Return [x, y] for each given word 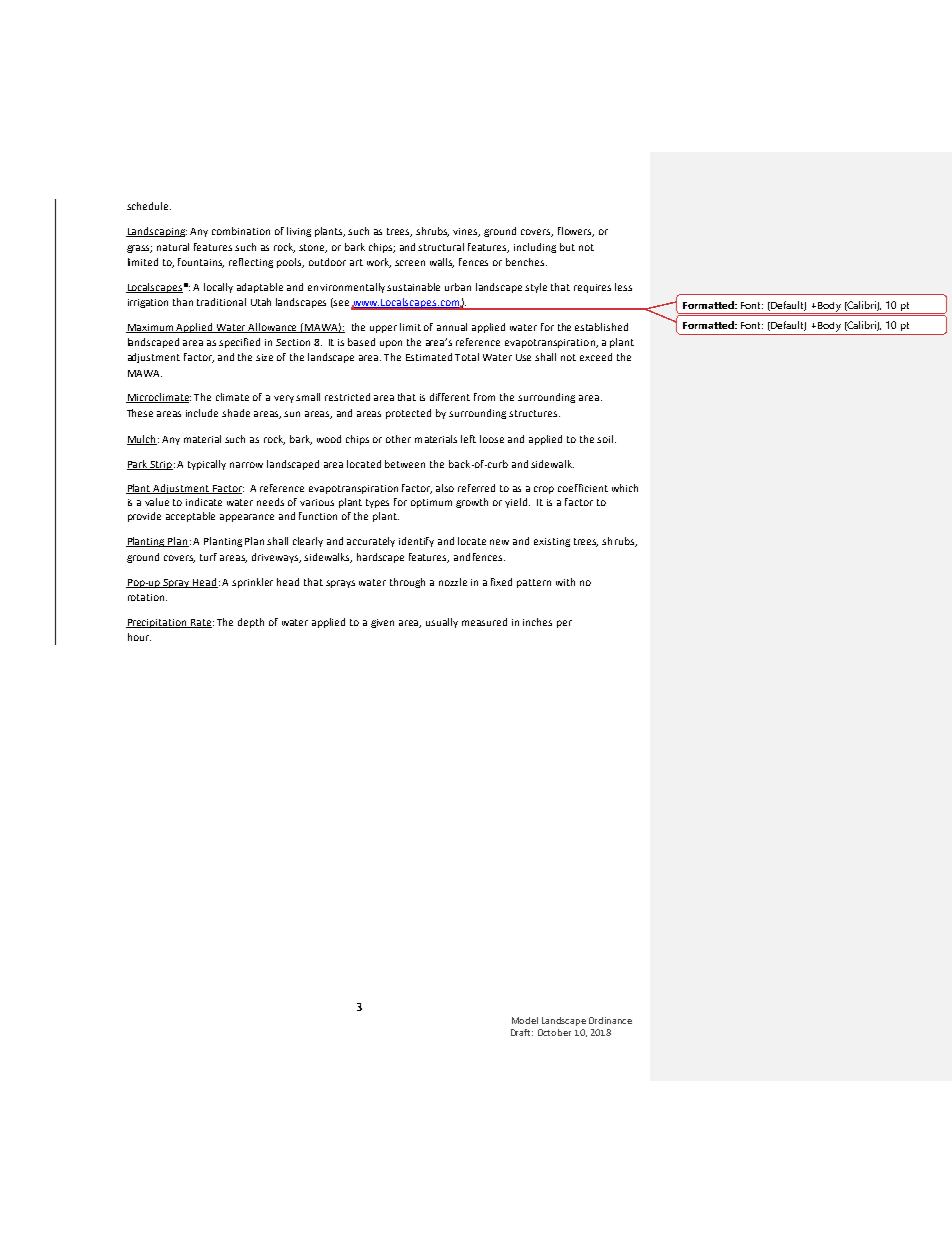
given [382, 623]
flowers [576, 232]
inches [537, 622]
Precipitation [157, 623]
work [379, 263]
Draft [522, 1032]
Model [525, 1020]
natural [173, 247]
